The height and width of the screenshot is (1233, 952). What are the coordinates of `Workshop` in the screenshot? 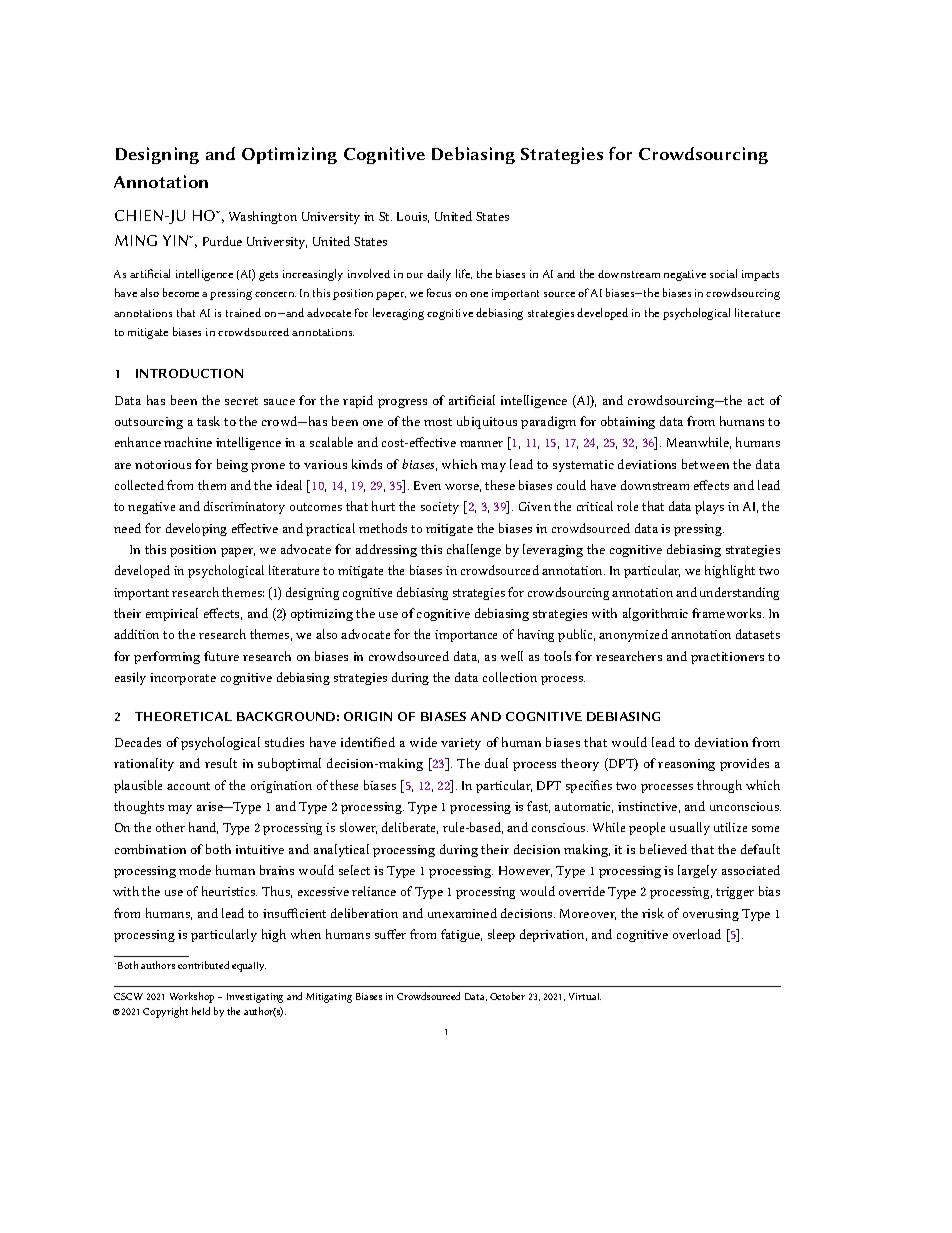 It's located at (192, 997).
